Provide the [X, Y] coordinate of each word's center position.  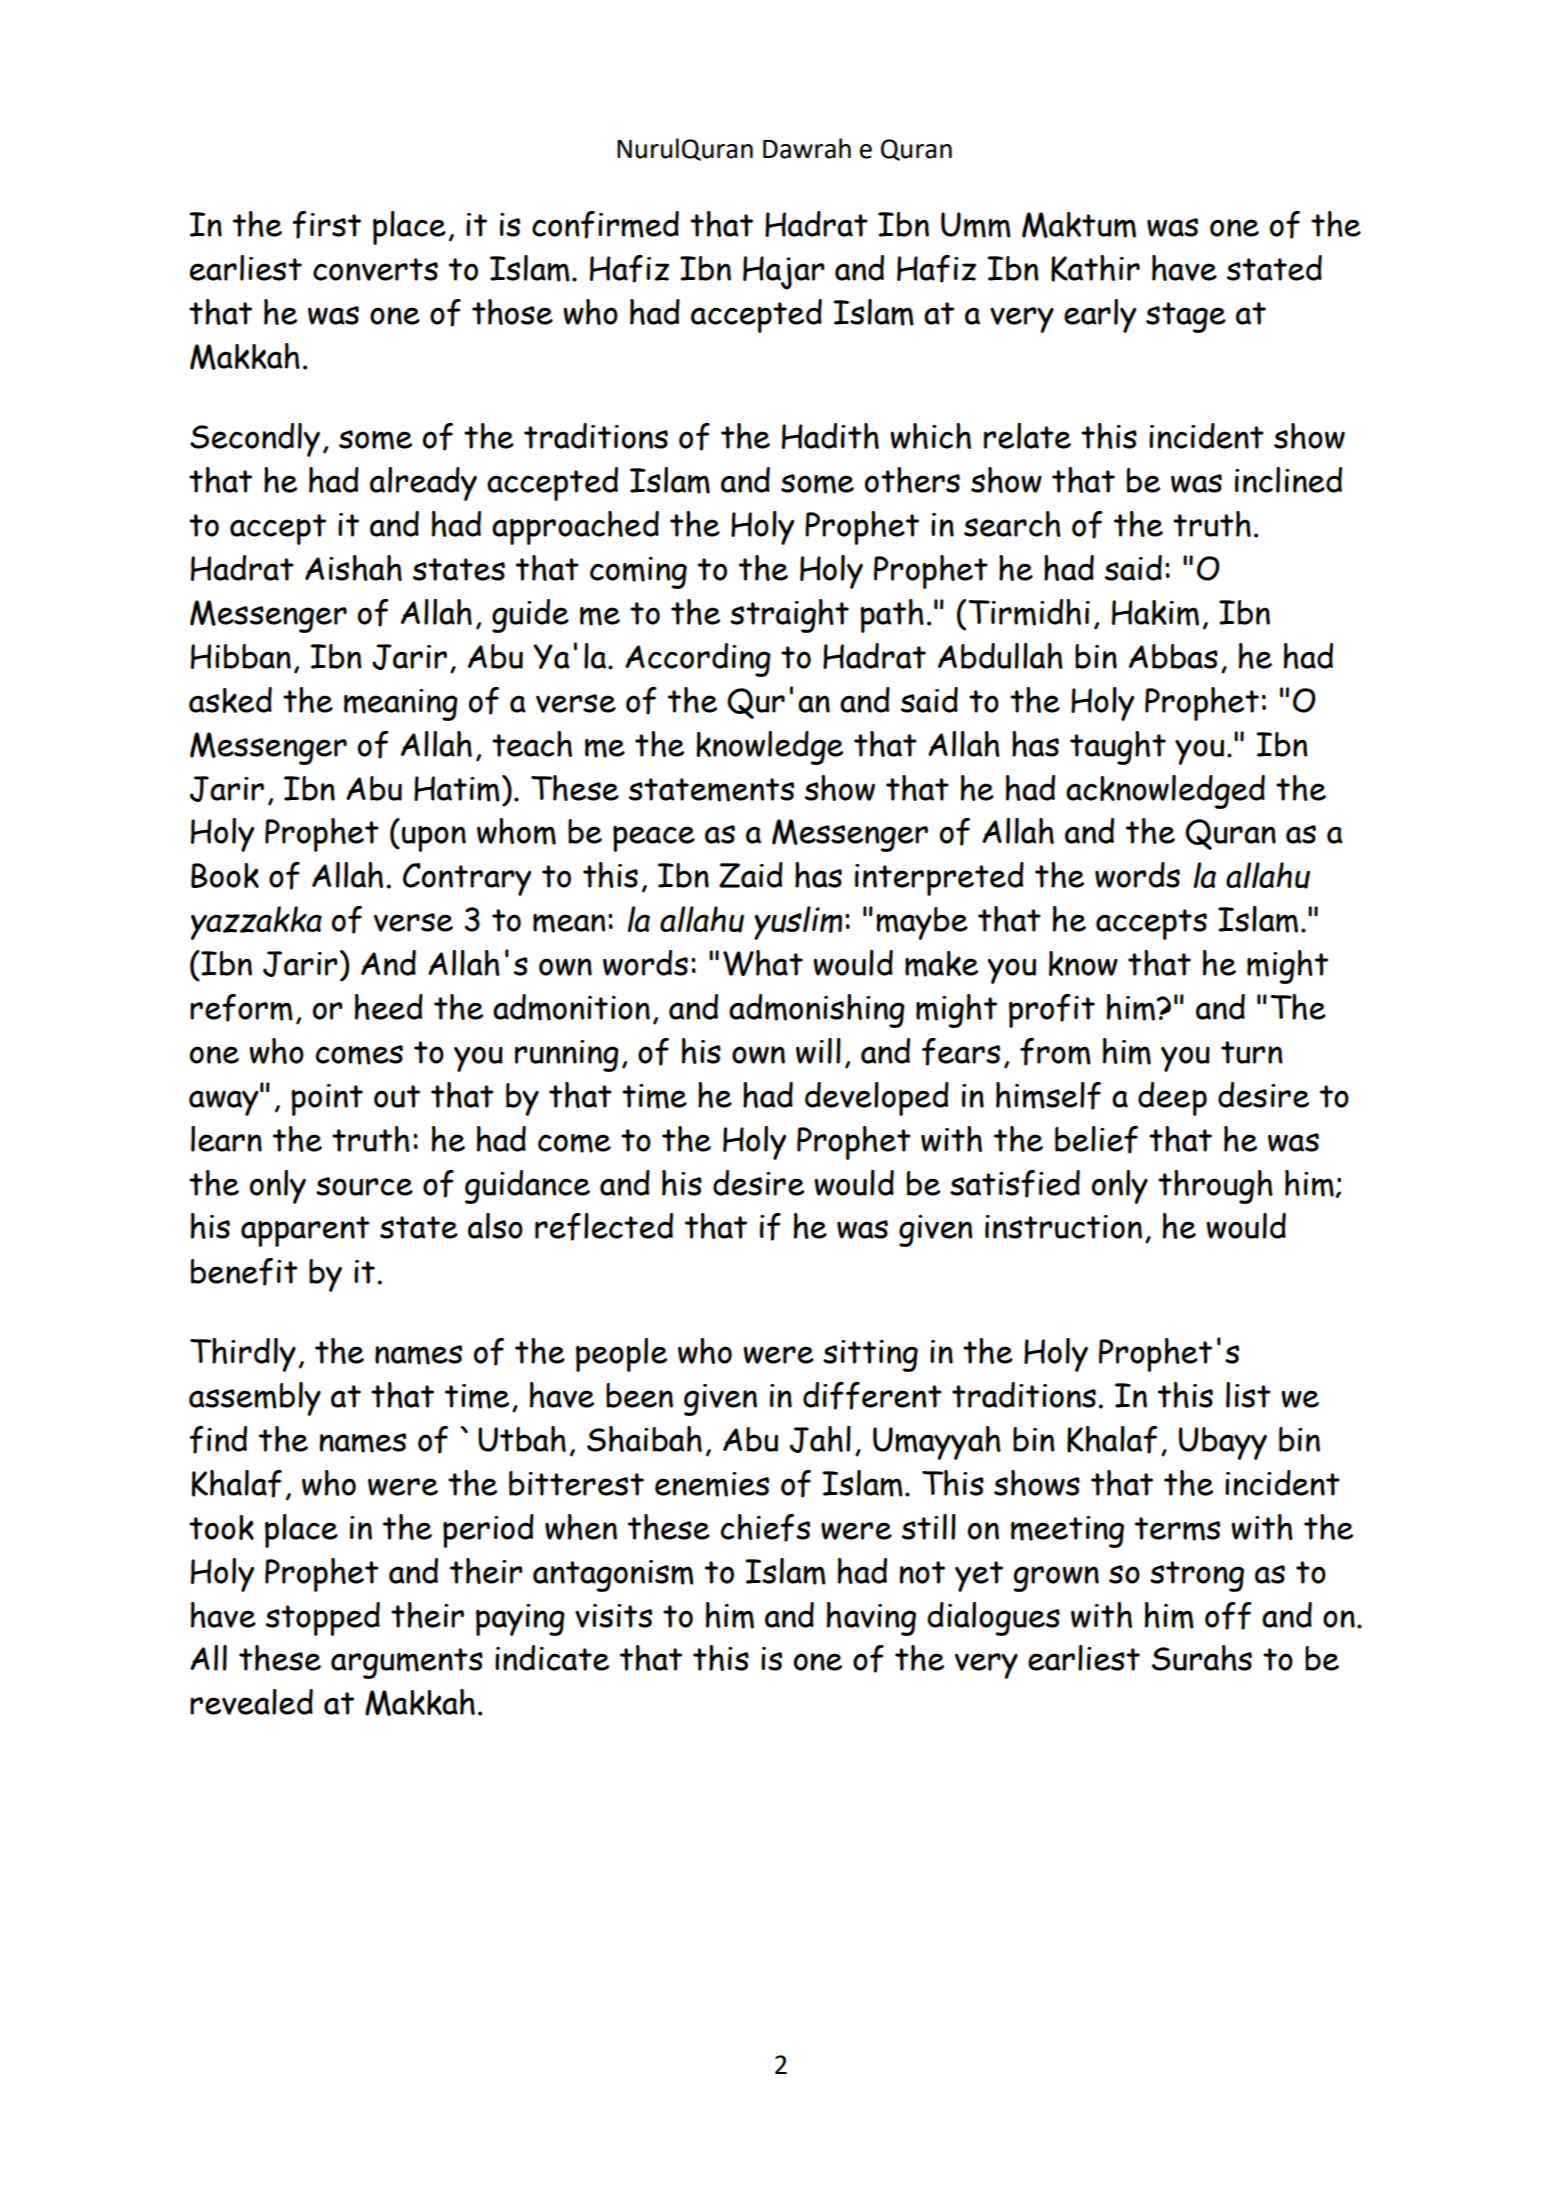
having [871, 1619]
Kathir [1095, 268]
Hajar [784, 273]
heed [389, 1007]
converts [375, 269]
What [763, 963]
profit [1052, 1011]
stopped [323, 1619]
